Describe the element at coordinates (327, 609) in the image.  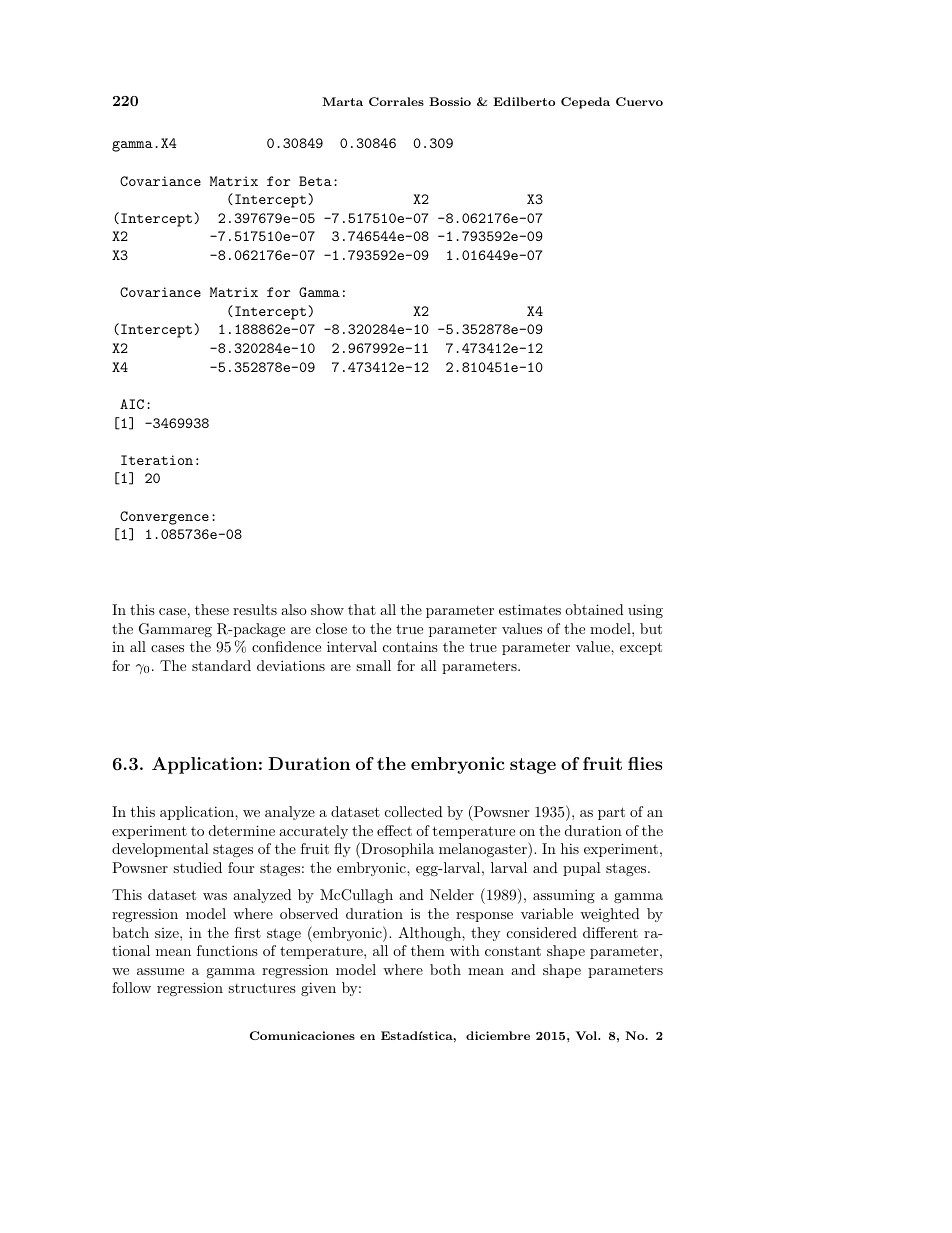
I see `show` at that location.
